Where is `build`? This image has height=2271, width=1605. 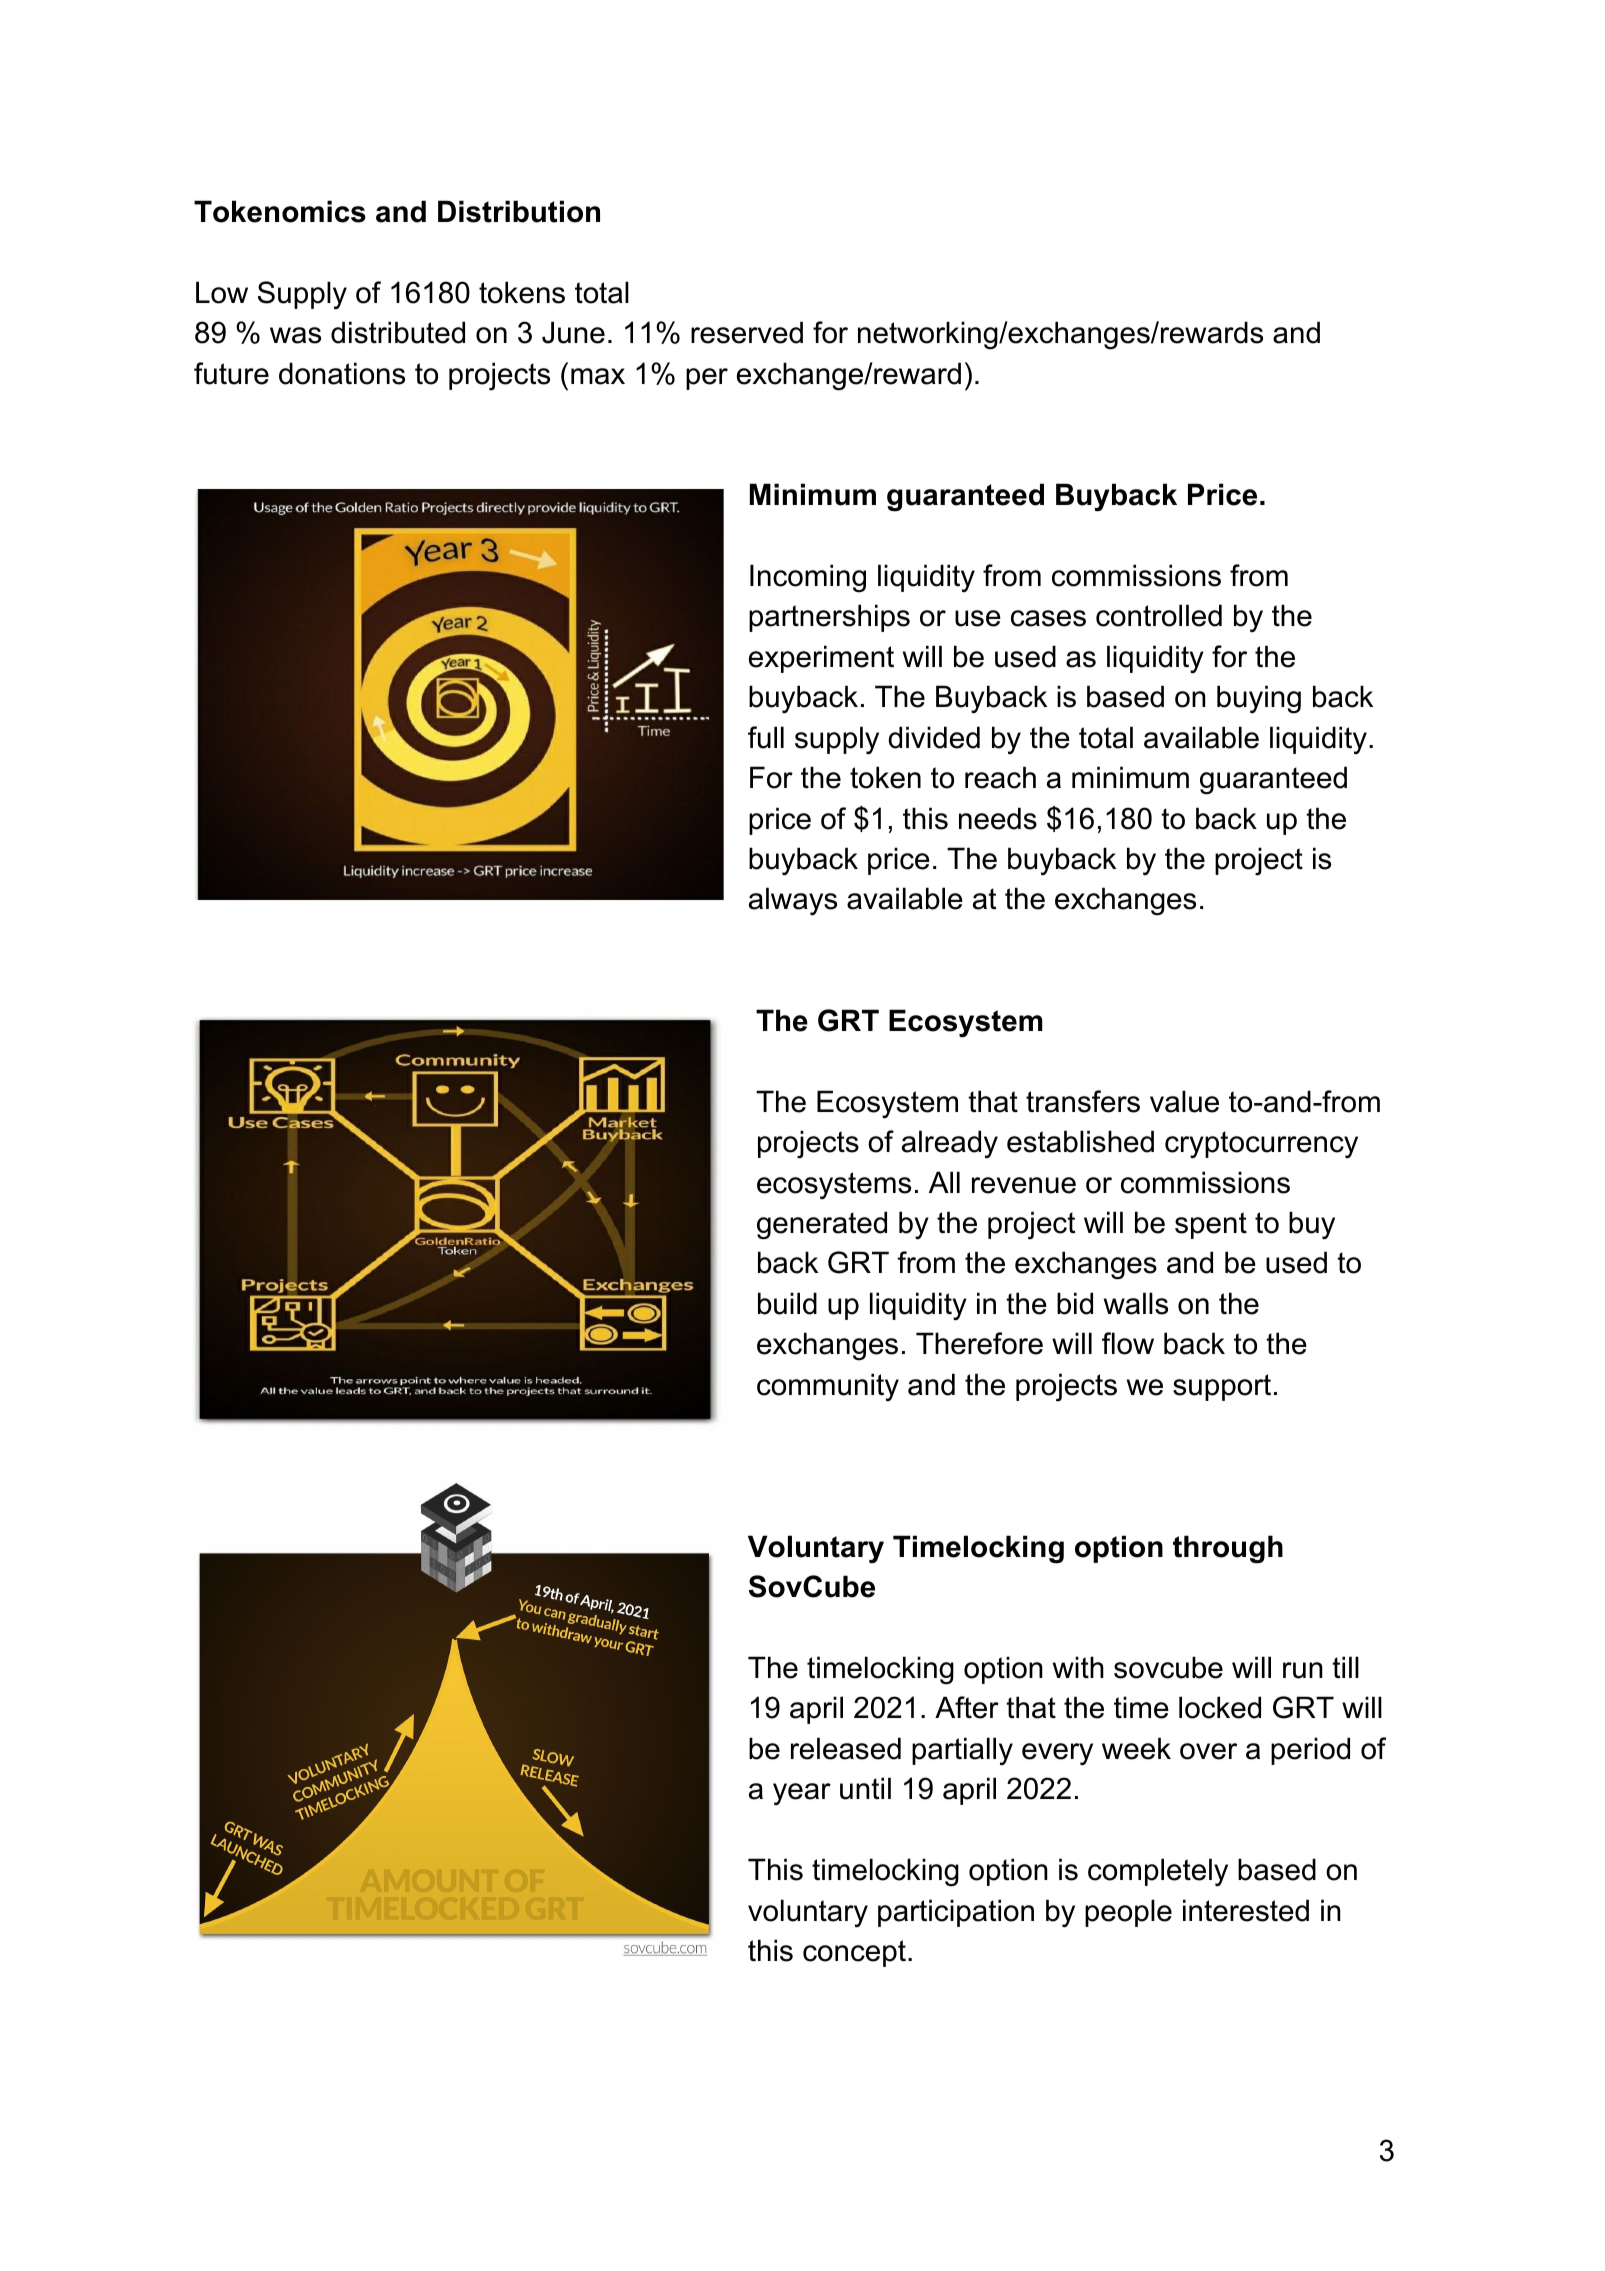 build is located at coordinates (787, 1303).
